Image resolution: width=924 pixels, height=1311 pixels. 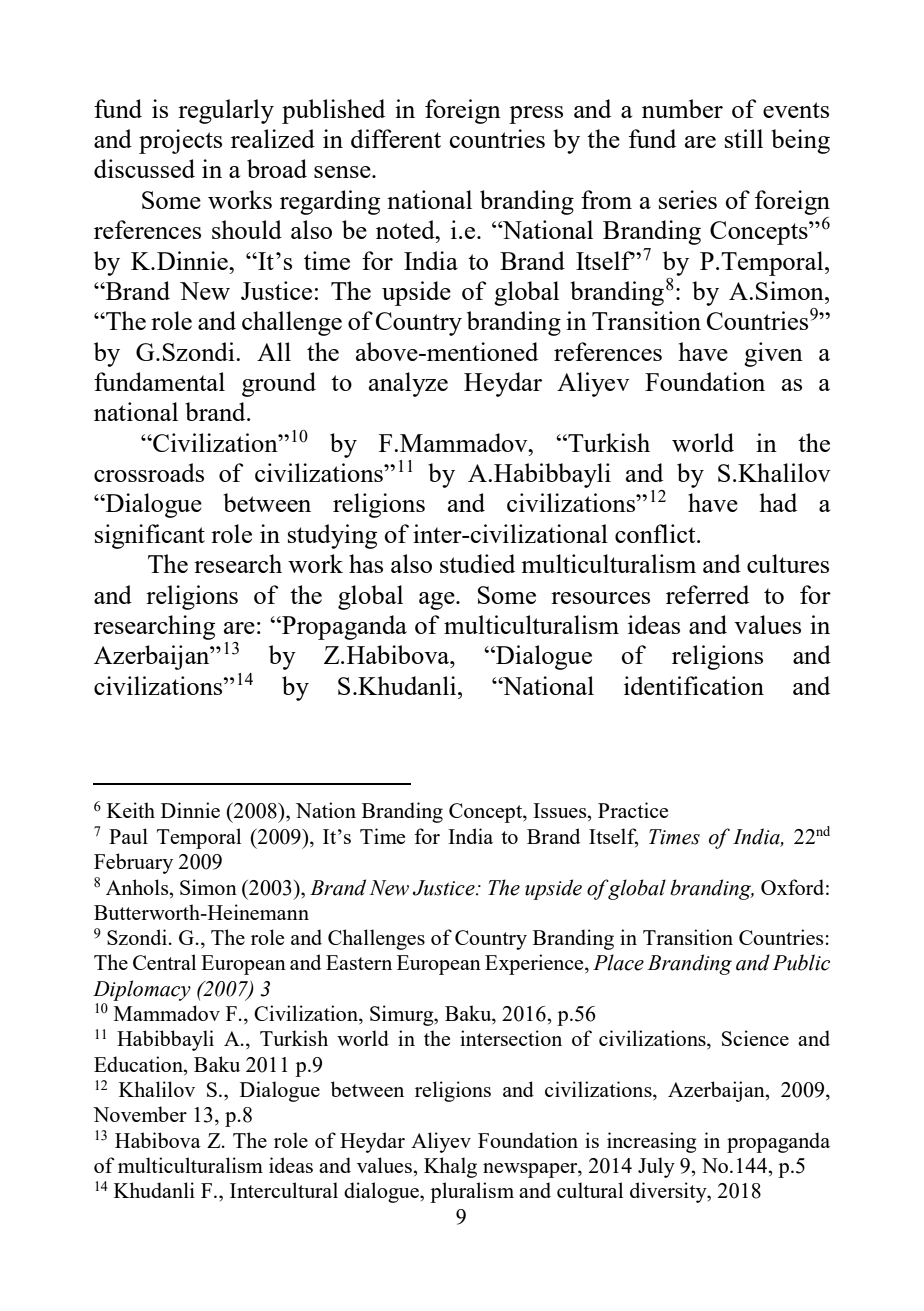 What do you see at coordinates (180, 141) in the page?
I see `projects` at bounding box center [180, 141].
